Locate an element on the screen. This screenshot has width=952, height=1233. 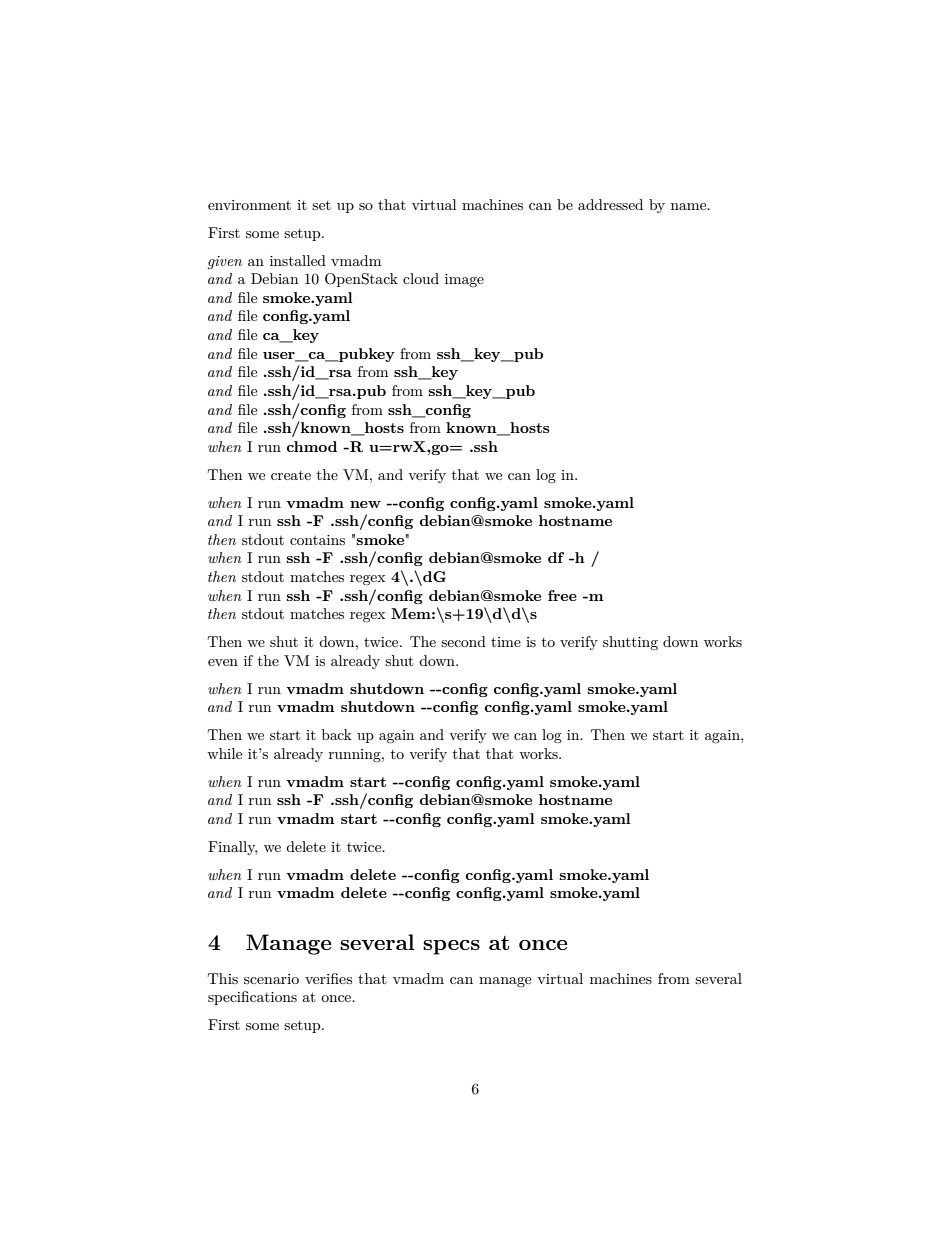
cloud is located at coordinates (421, 278).
